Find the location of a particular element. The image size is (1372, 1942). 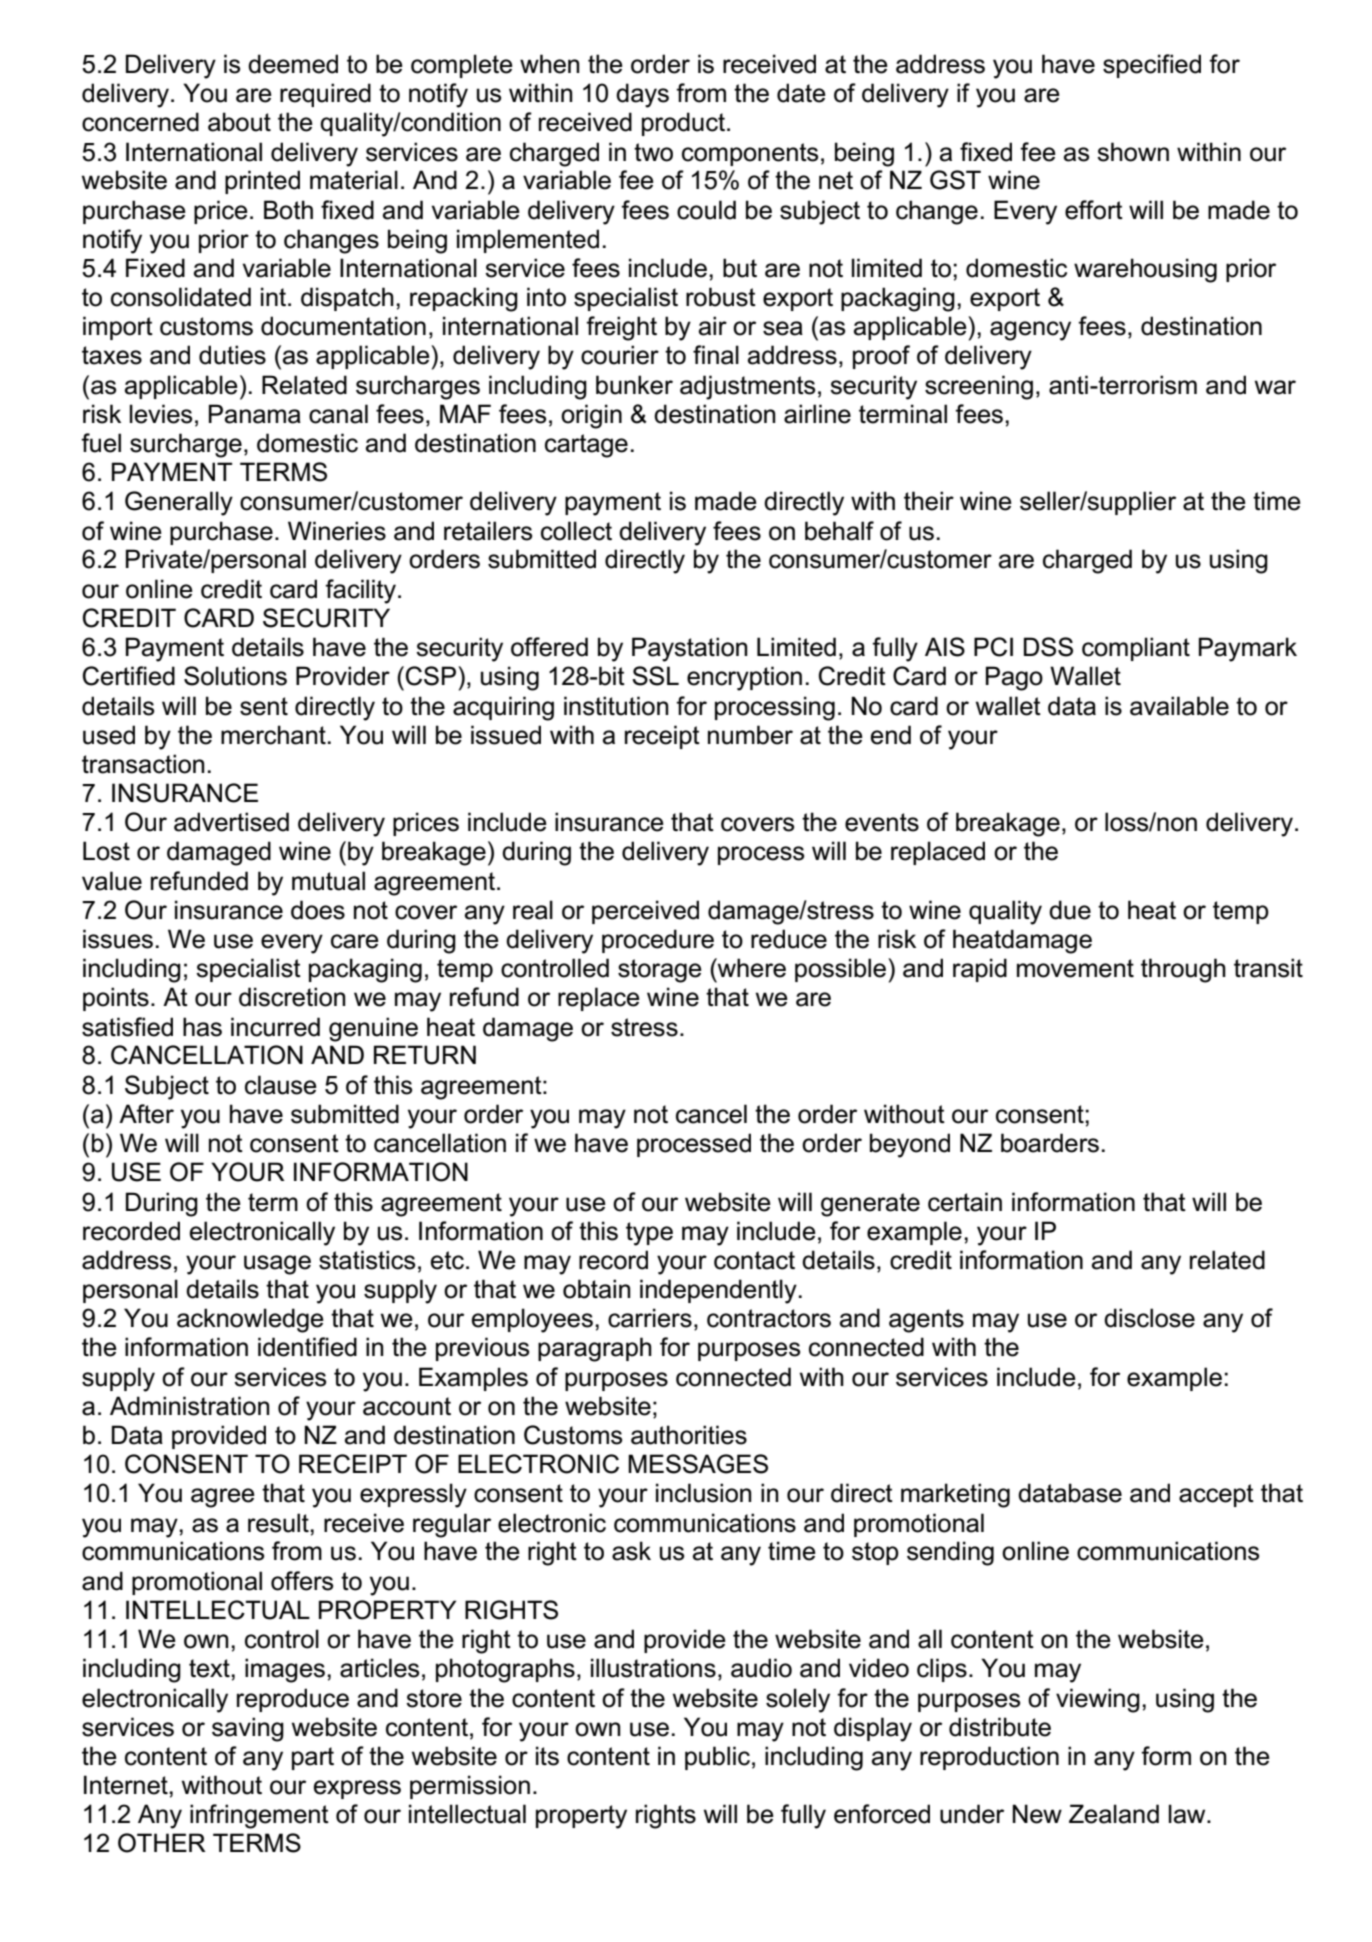

public is located at coordinates (717, 1758).
